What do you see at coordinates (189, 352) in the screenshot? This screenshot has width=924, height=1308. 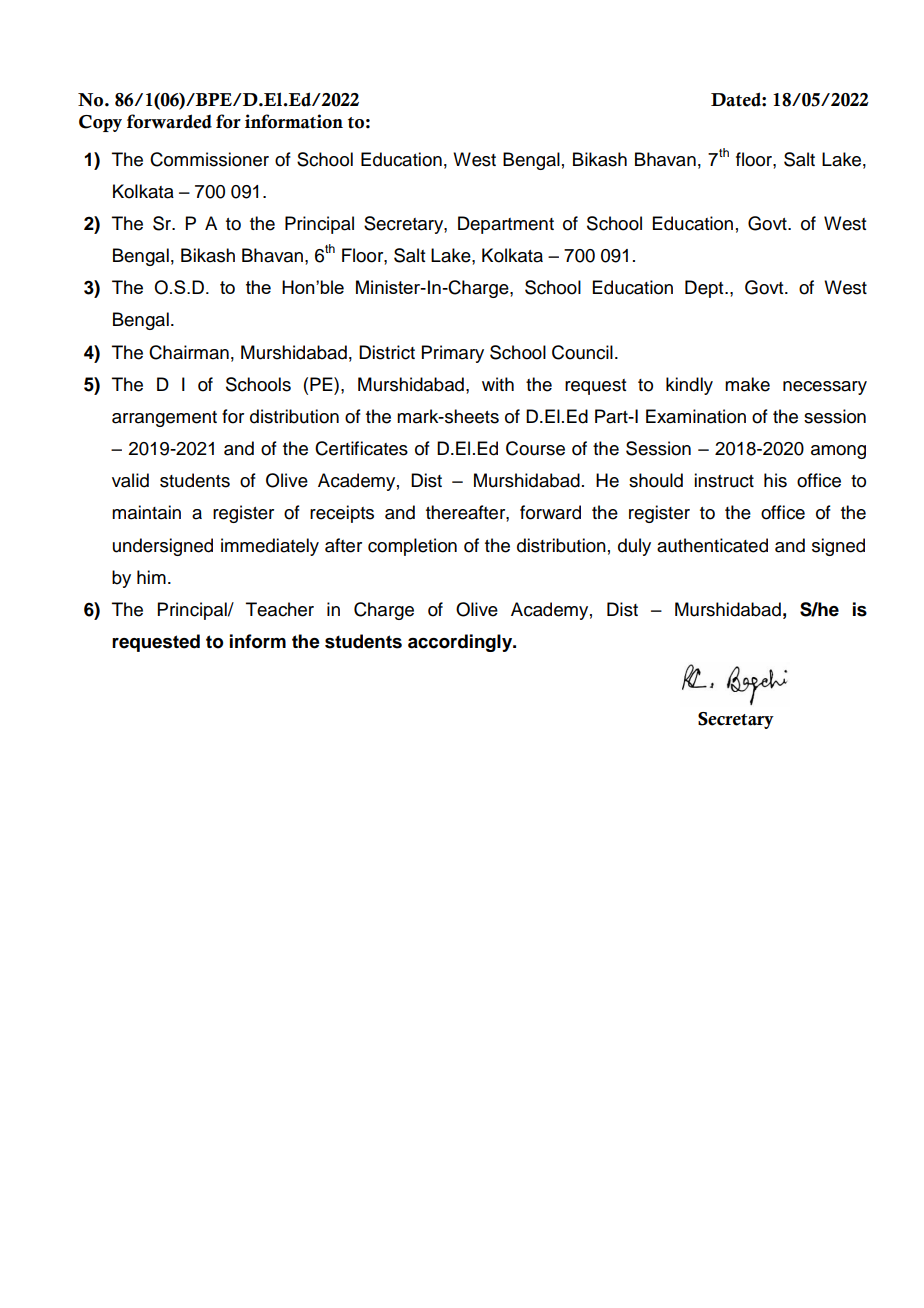 I see `Chairman` at bounding box center [189, 352].
